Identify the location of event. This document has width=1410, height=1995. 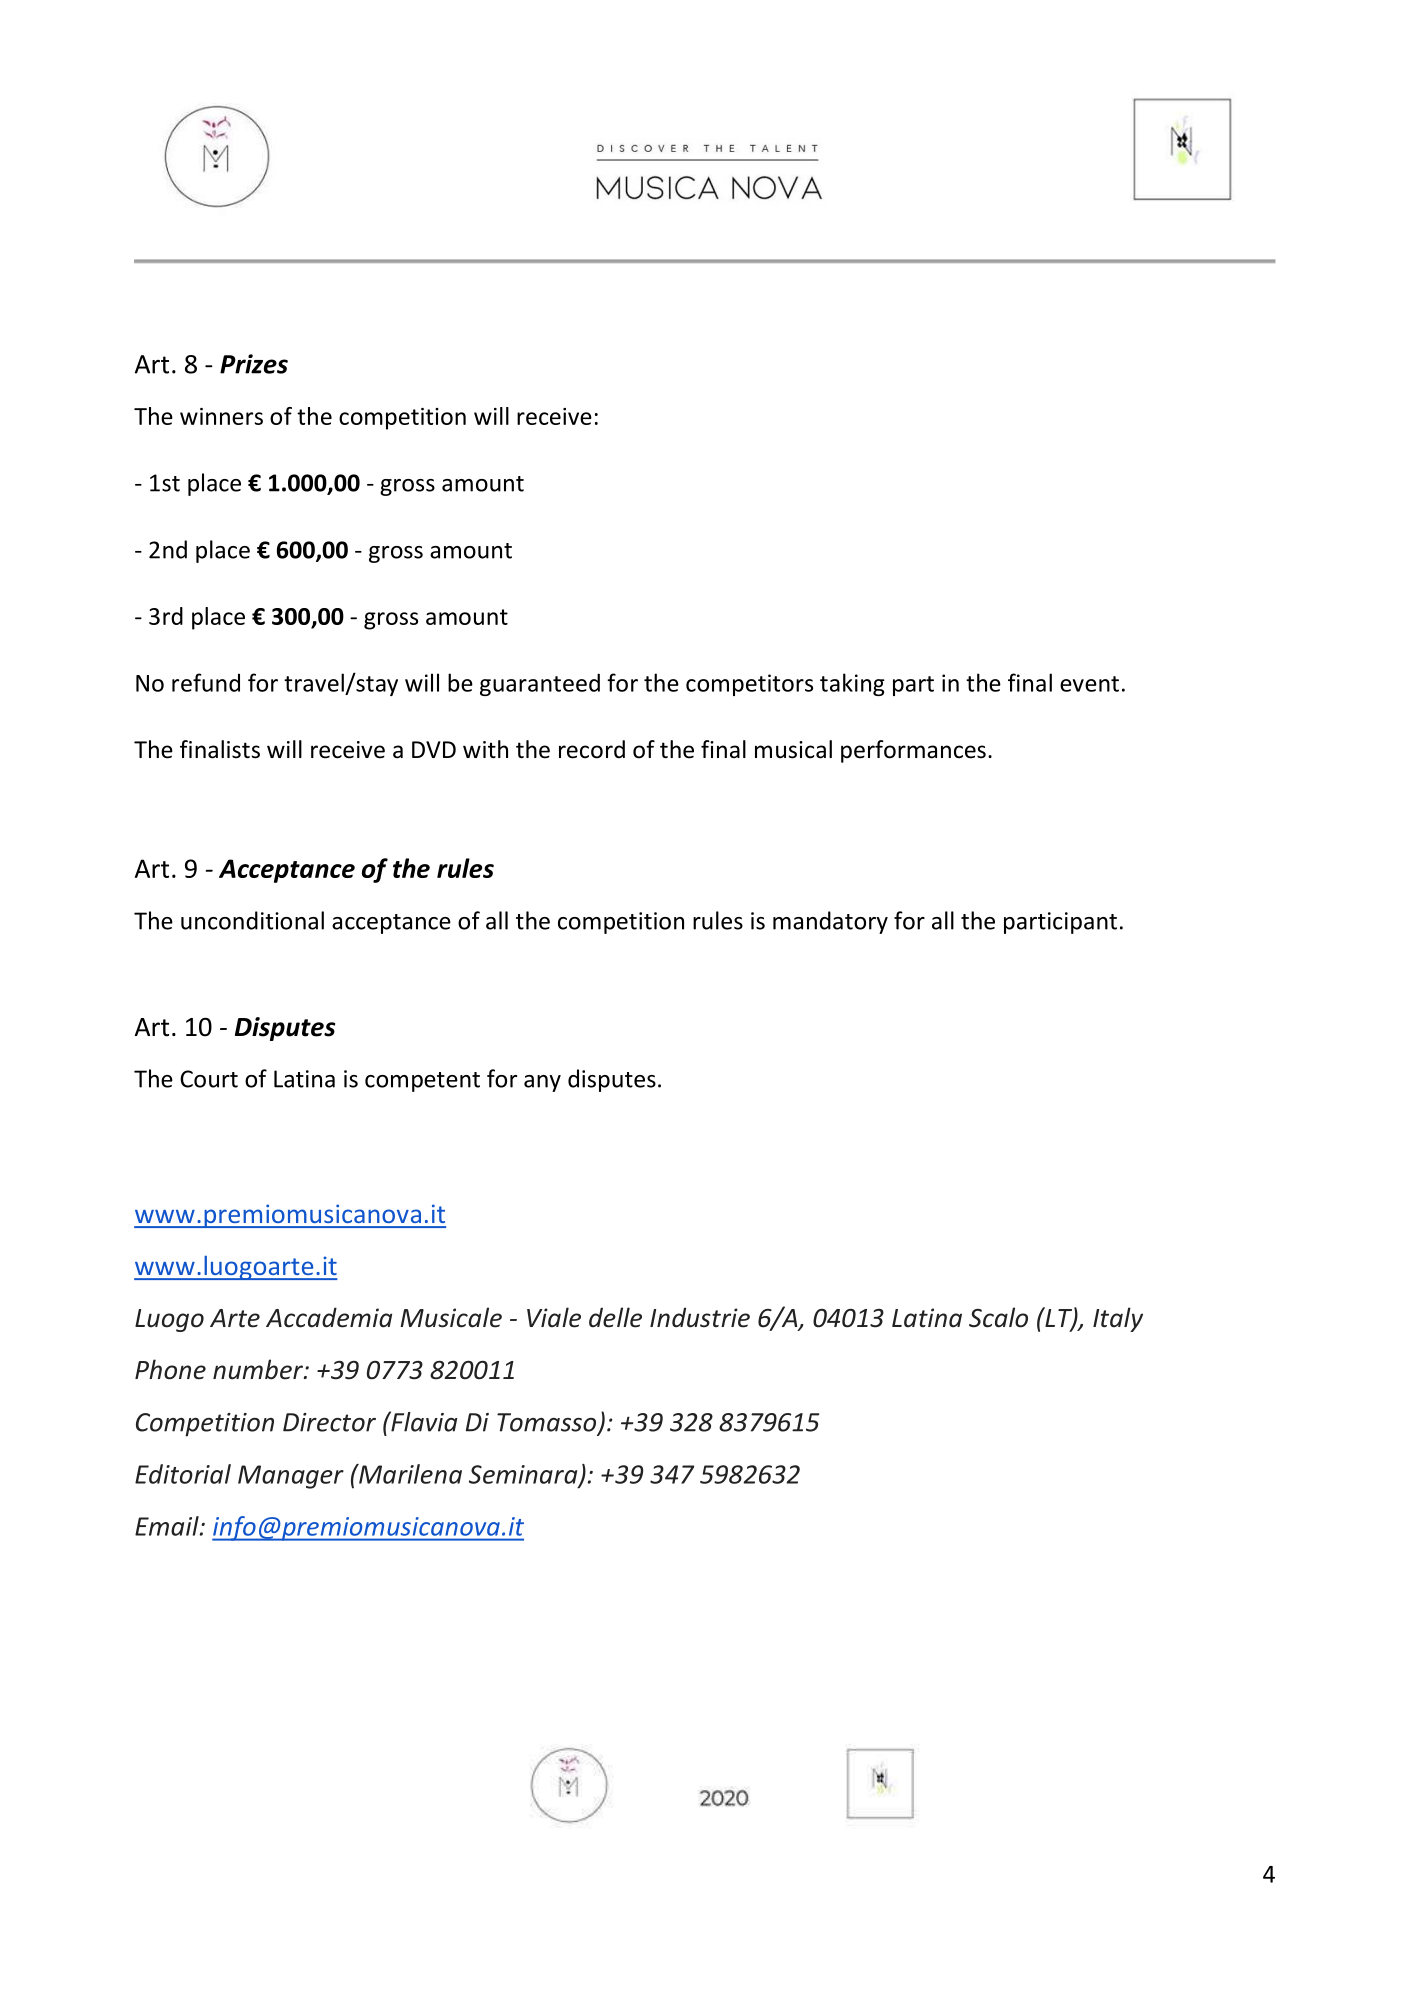
(1089, 684).
